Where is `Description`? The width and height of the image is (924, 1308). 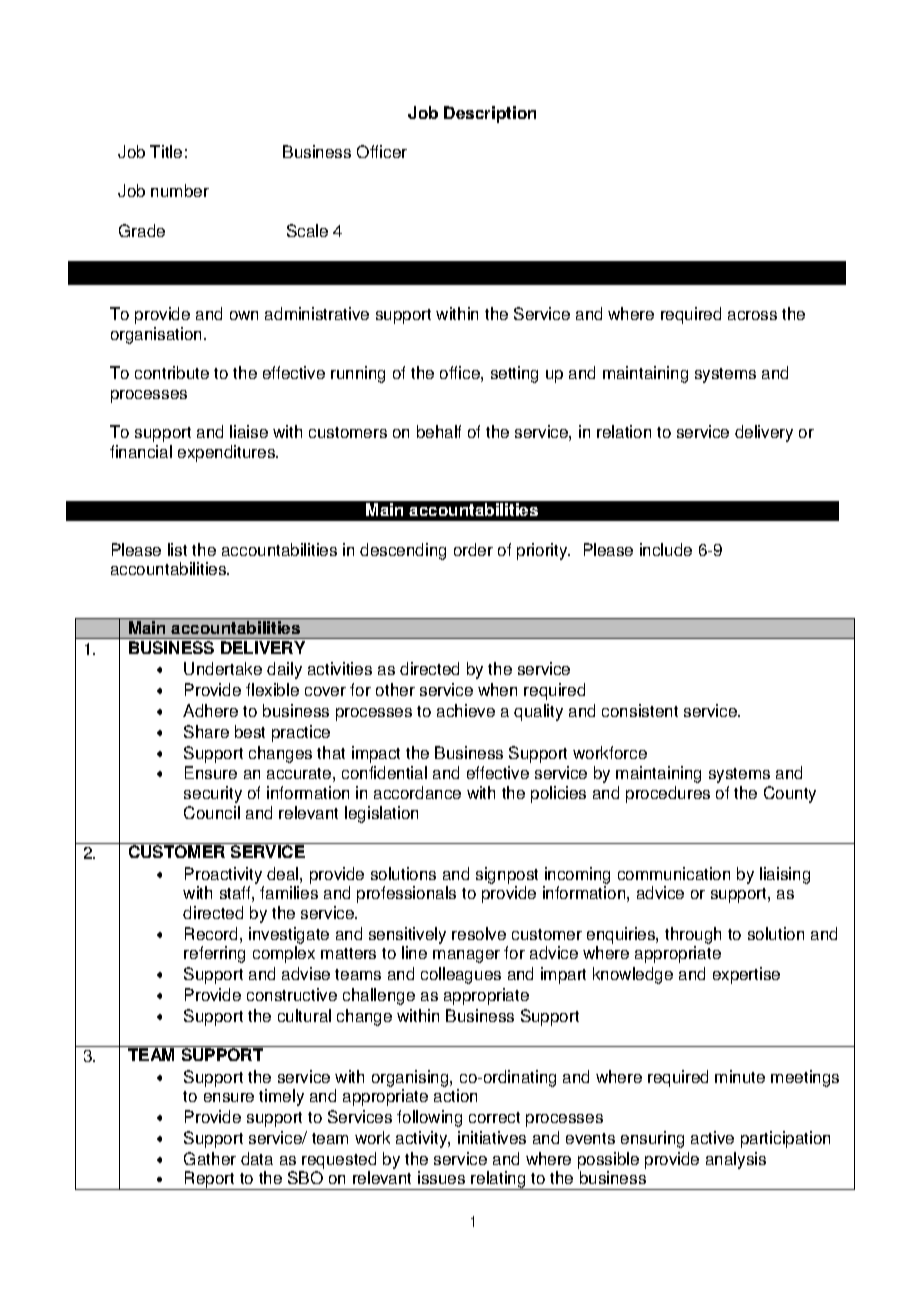 Description is located at coordinates (490, 114).
